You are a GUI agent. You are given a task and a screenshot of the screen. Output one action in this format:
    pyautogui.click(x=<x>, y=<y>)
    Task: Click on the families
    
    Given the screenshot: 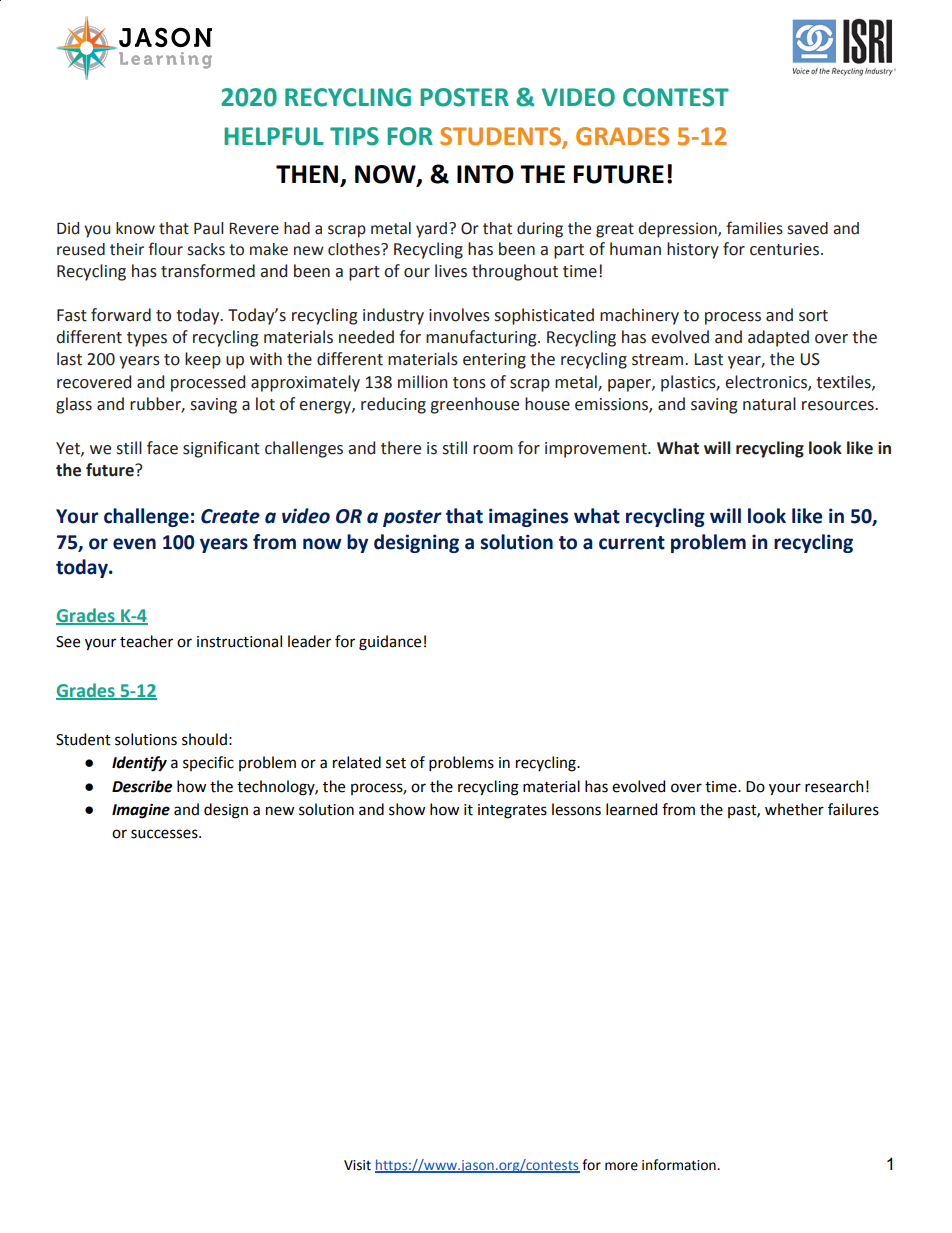 What is the action you would take?
    pyautogui.click(x=754, y=228)
